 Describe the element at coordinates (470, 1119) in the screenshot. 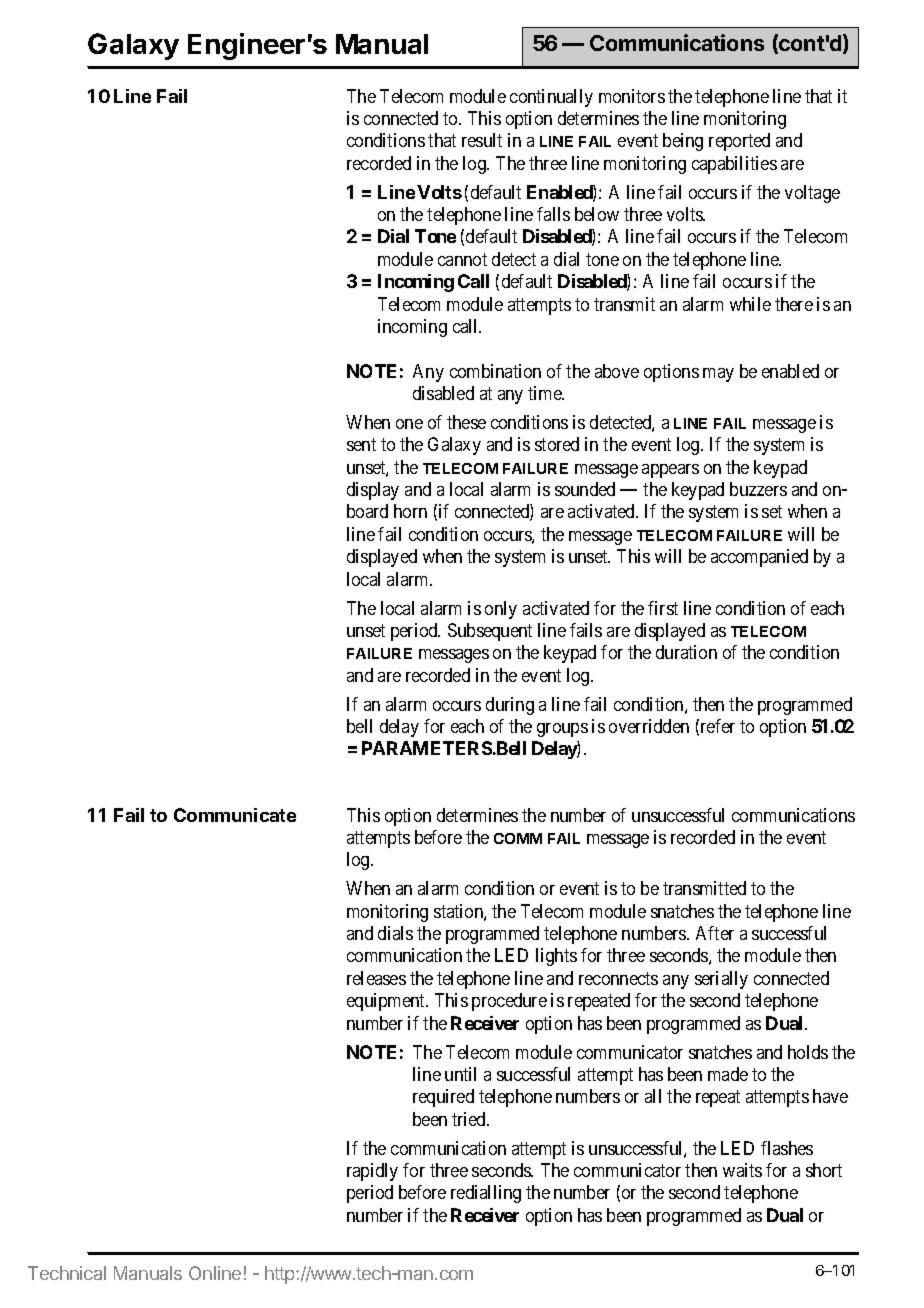

I see `tried` at that location.
